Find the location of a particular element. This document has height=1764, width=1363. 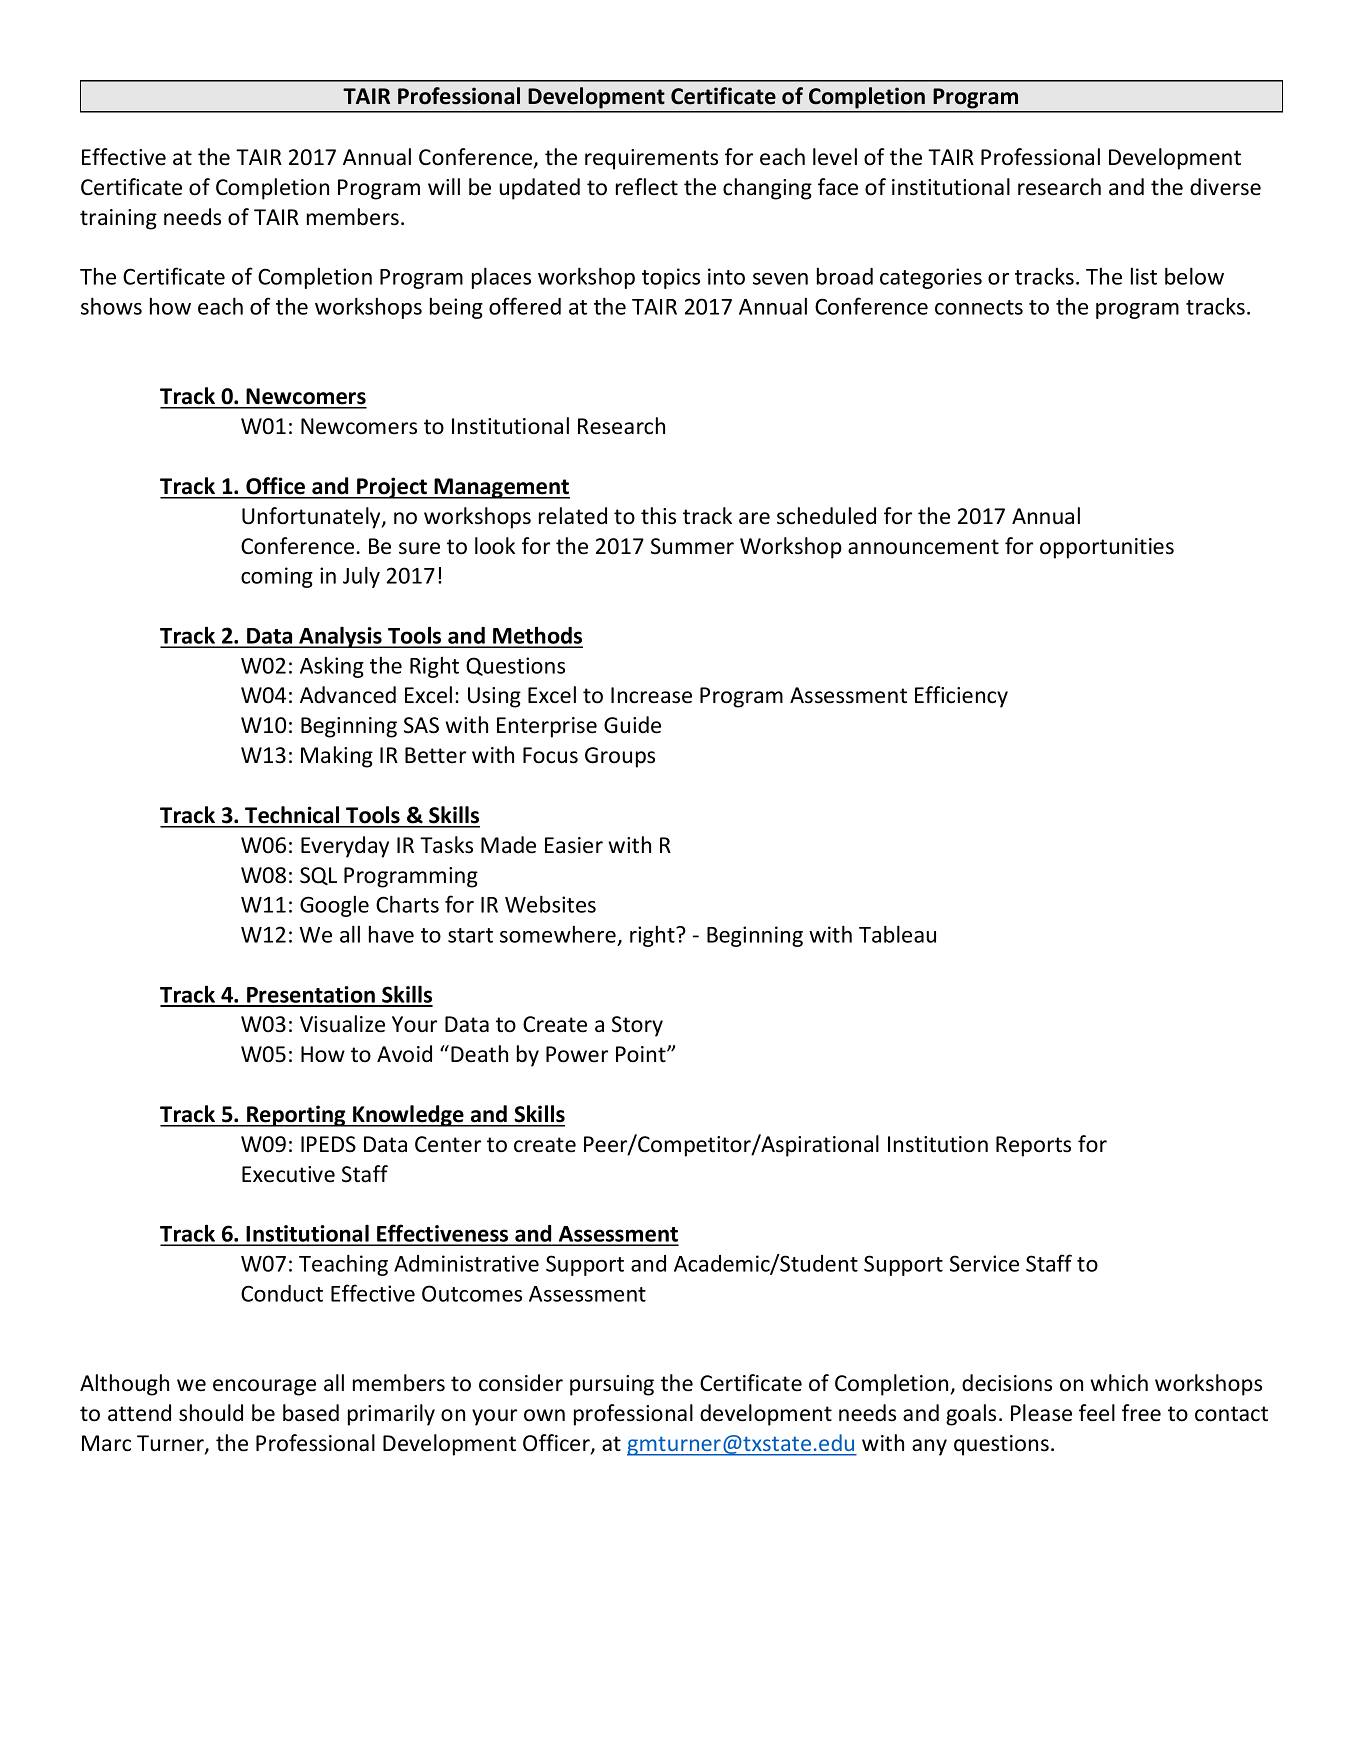

diverse is located at coordinates (1225, 187).
